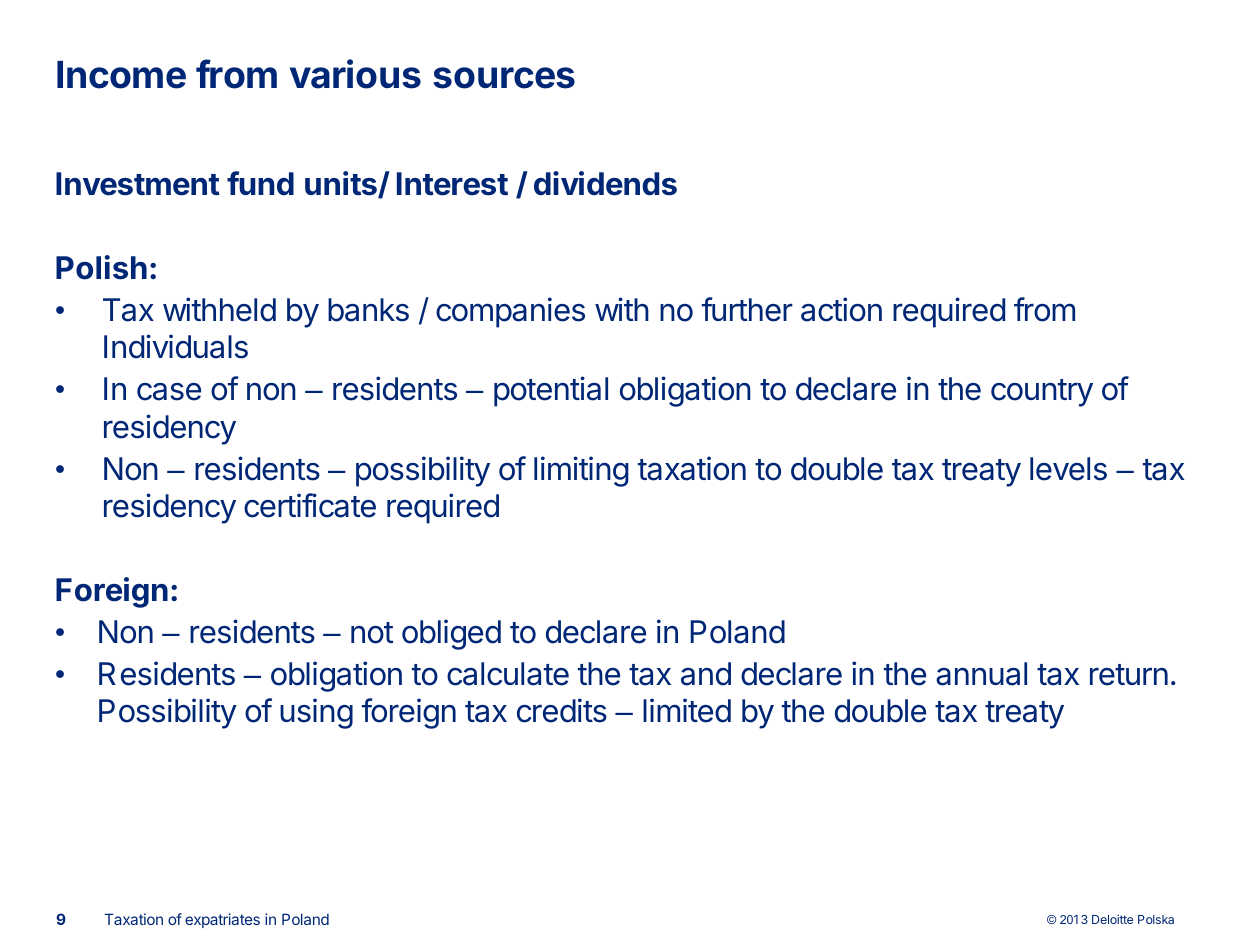 The image size is (1233, 952). I want to click on annual, so click(981, 674).
